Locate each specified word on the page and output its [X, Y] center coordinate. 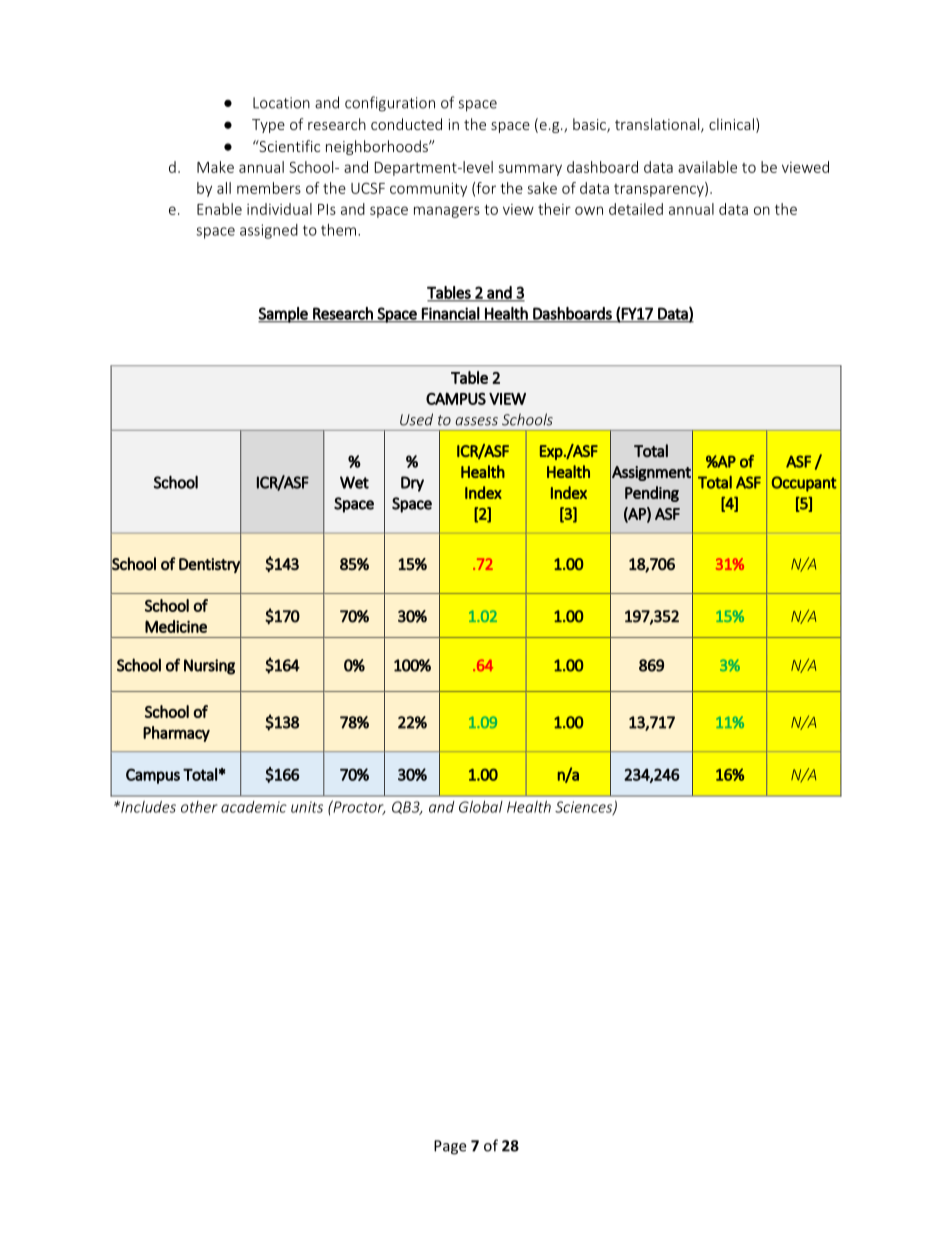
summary [530, 170]
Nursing [209, 667]
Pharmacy [176, 734]
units [307, 807]
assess [476, 421]
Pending [652, 494]
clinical [731, 124]
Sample [284, 315]
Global [481, 807]
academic [254, 807]
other [199, 807]
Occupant [804, 484]
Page [450, 1147]
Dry [412, 484]
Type [268, 126]
